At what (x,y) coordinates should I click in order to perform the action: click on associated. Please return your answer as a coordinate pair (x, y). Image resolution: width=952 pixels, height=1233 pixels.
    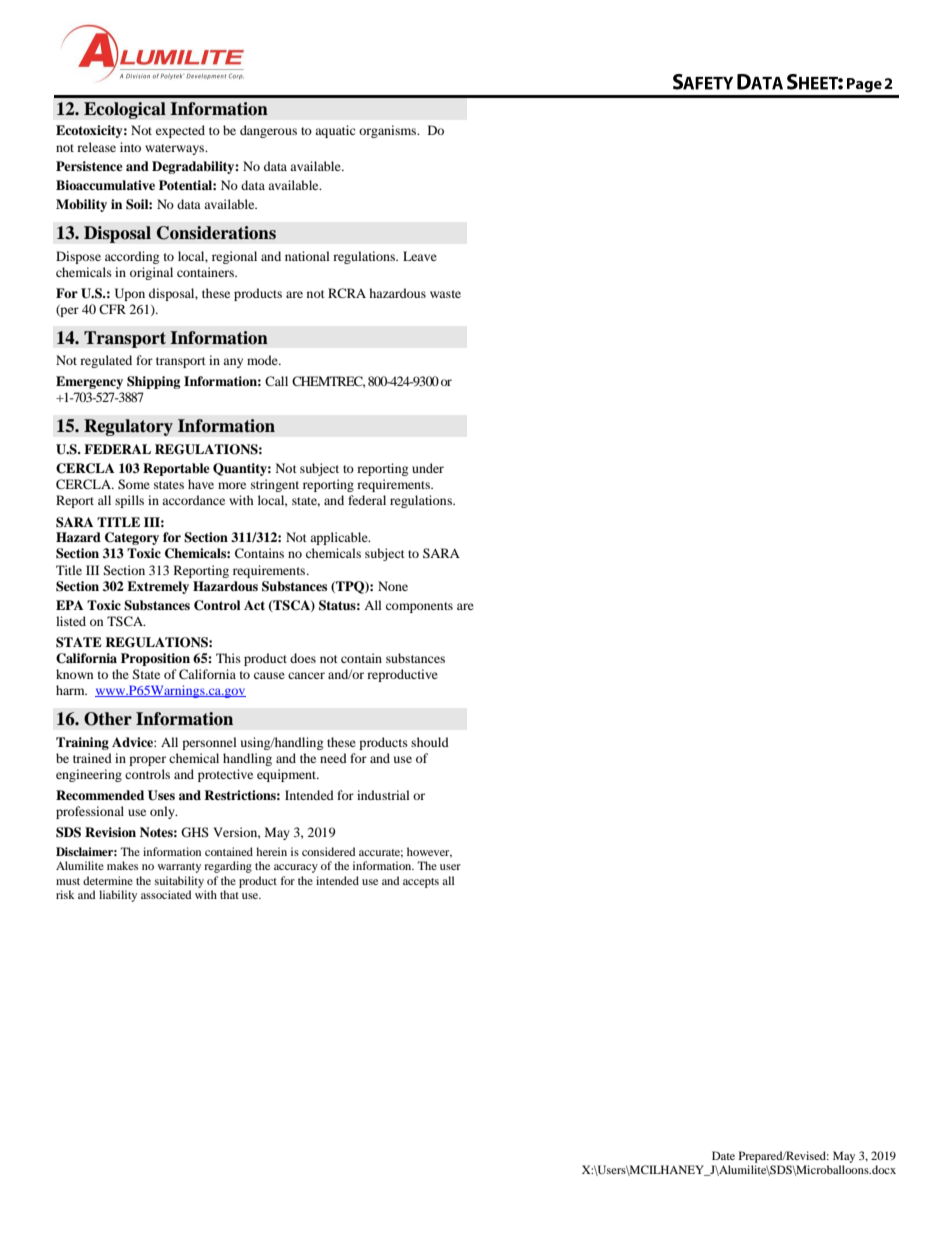
    Looking at the image, I should click on (166, 894).
